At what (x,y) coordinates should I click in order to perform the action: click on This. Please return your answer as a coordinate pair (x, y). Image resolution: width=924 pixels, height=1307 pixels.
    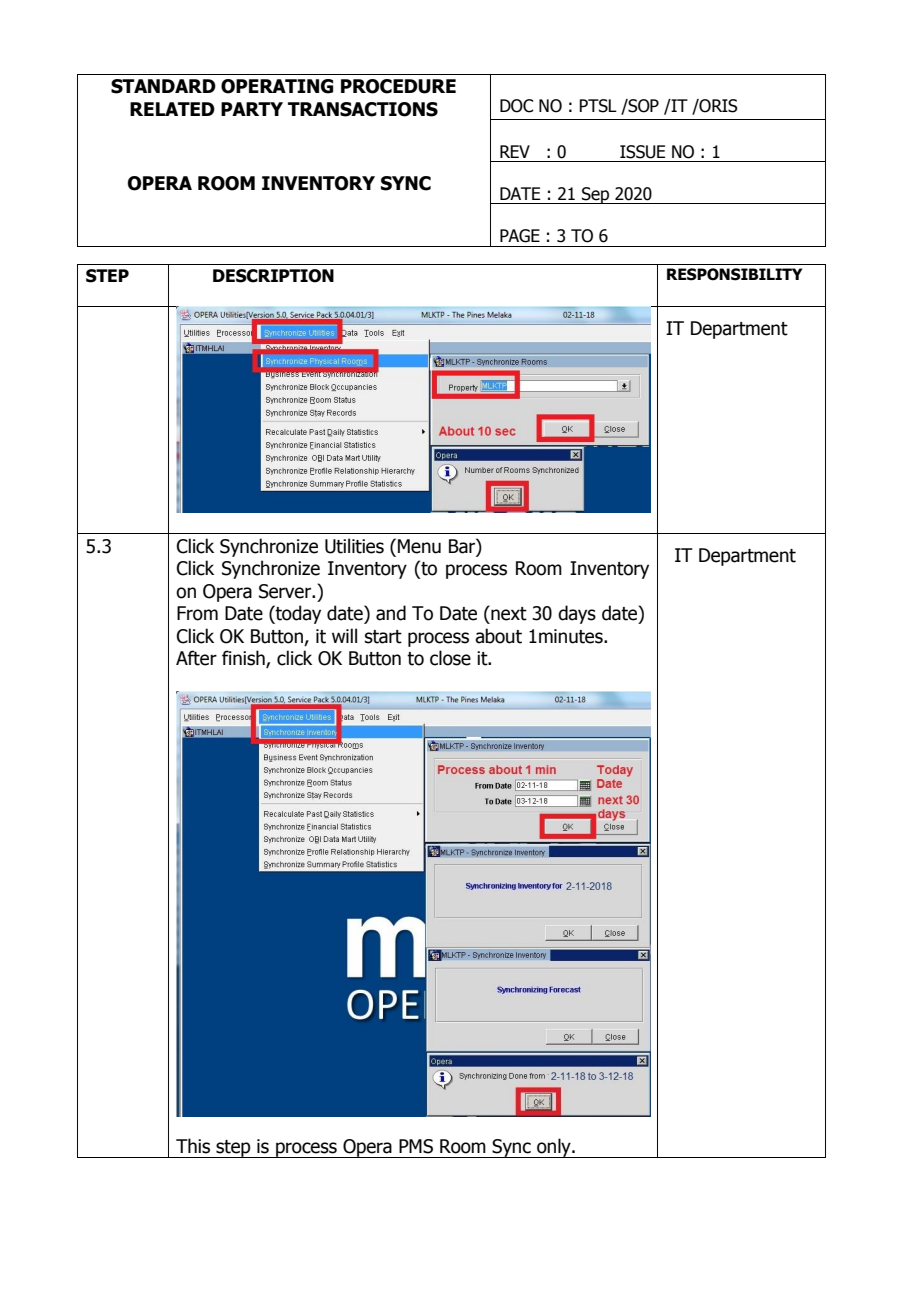
    Looking at the image, I should click on (193, 1146).
